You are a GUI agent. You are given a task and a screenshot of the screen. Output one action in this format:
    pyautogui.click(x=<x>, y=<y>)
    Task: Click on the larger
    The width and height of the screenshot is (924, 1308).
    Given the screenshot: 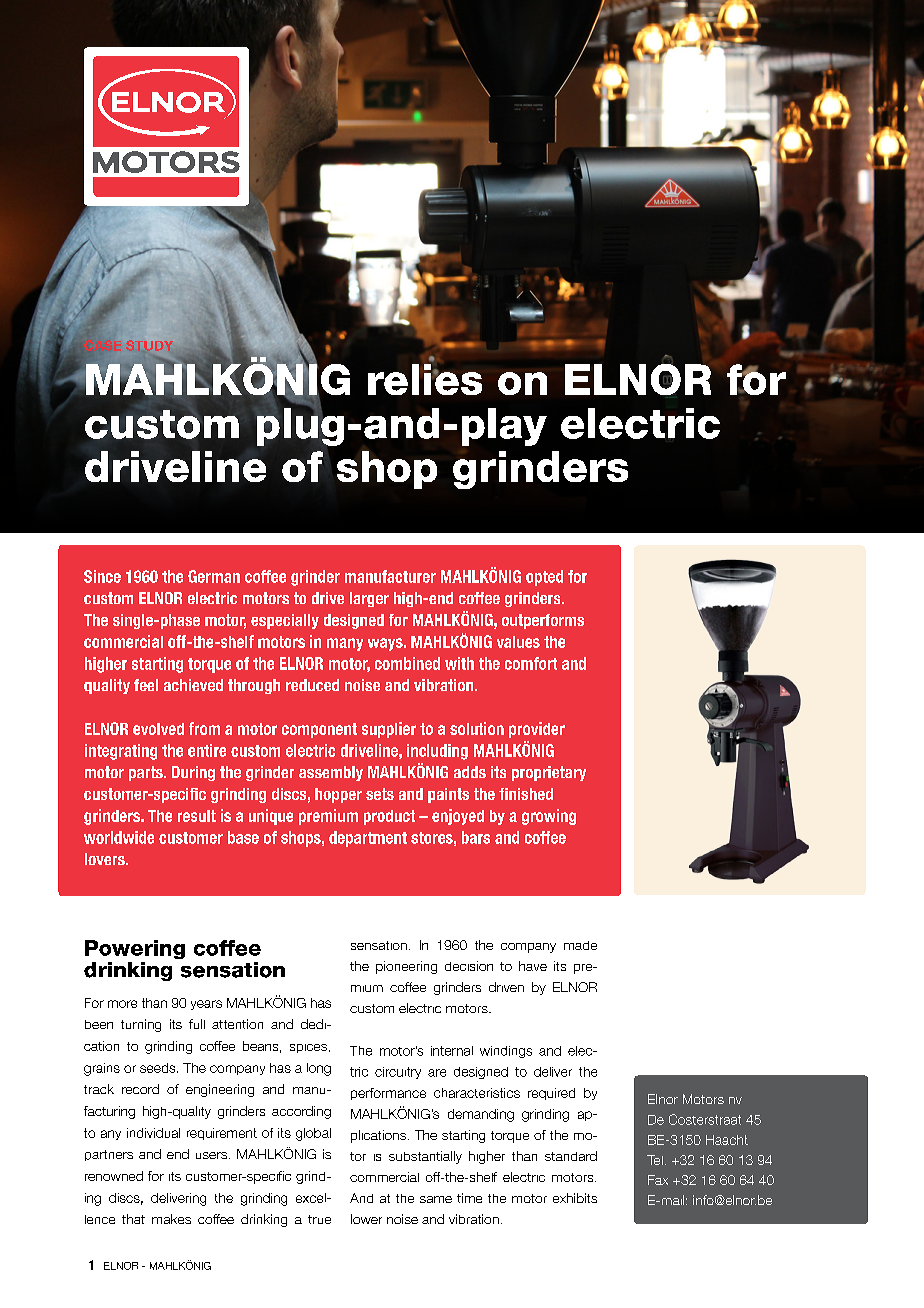 What is the action you would take?
    pyautogui.click(x=369, y=599)
